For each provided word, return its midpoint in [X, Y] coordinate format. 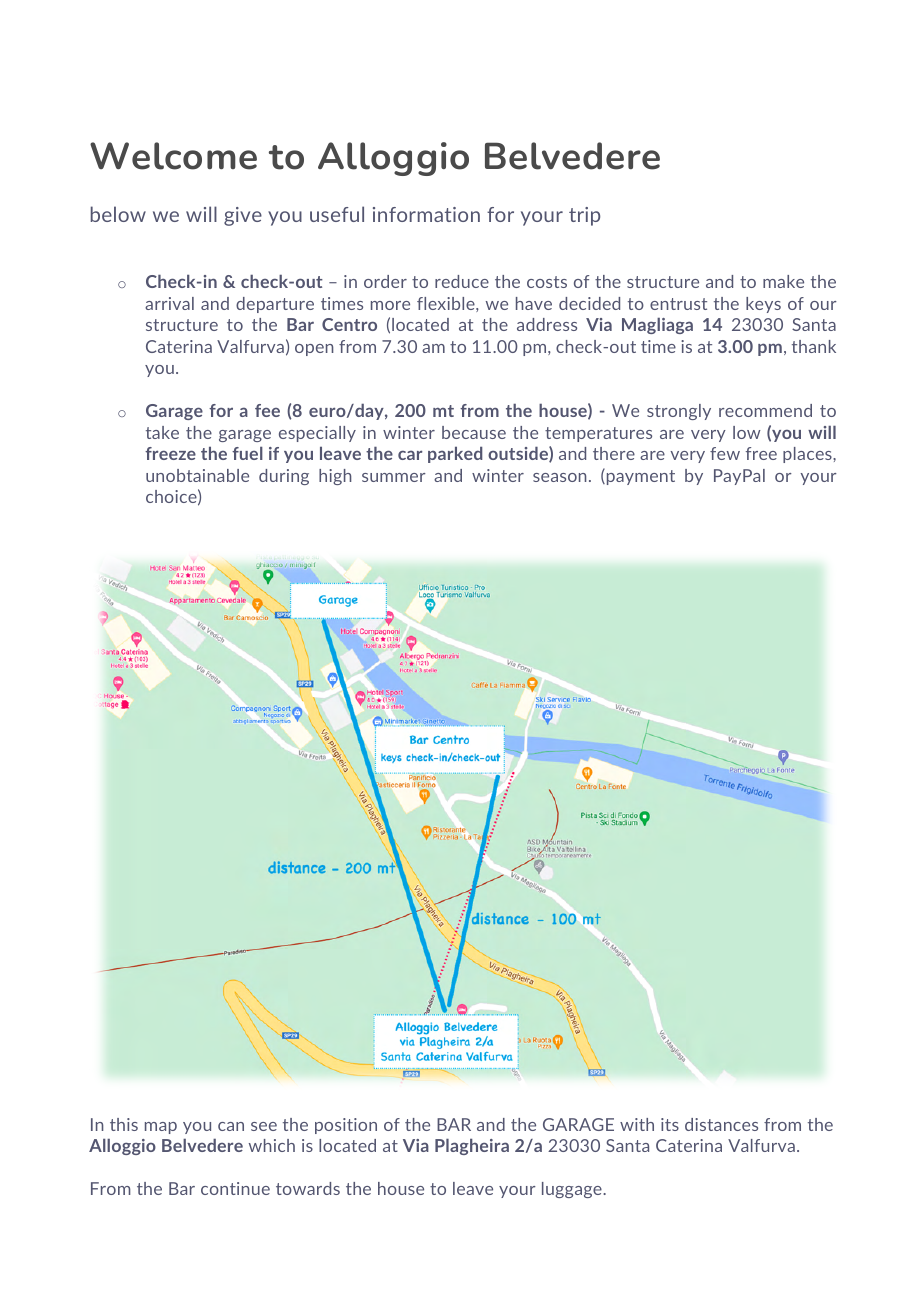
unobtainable [197, 475]
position [346, 1126]
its [670, 1124]
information [426, 214]
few [725, 453]
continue [235, 1188]
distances [721, 1124]
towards [308, 1188]
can [231, 1126]
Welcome [173, 156]
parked [455, 455]
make [783, 281]
